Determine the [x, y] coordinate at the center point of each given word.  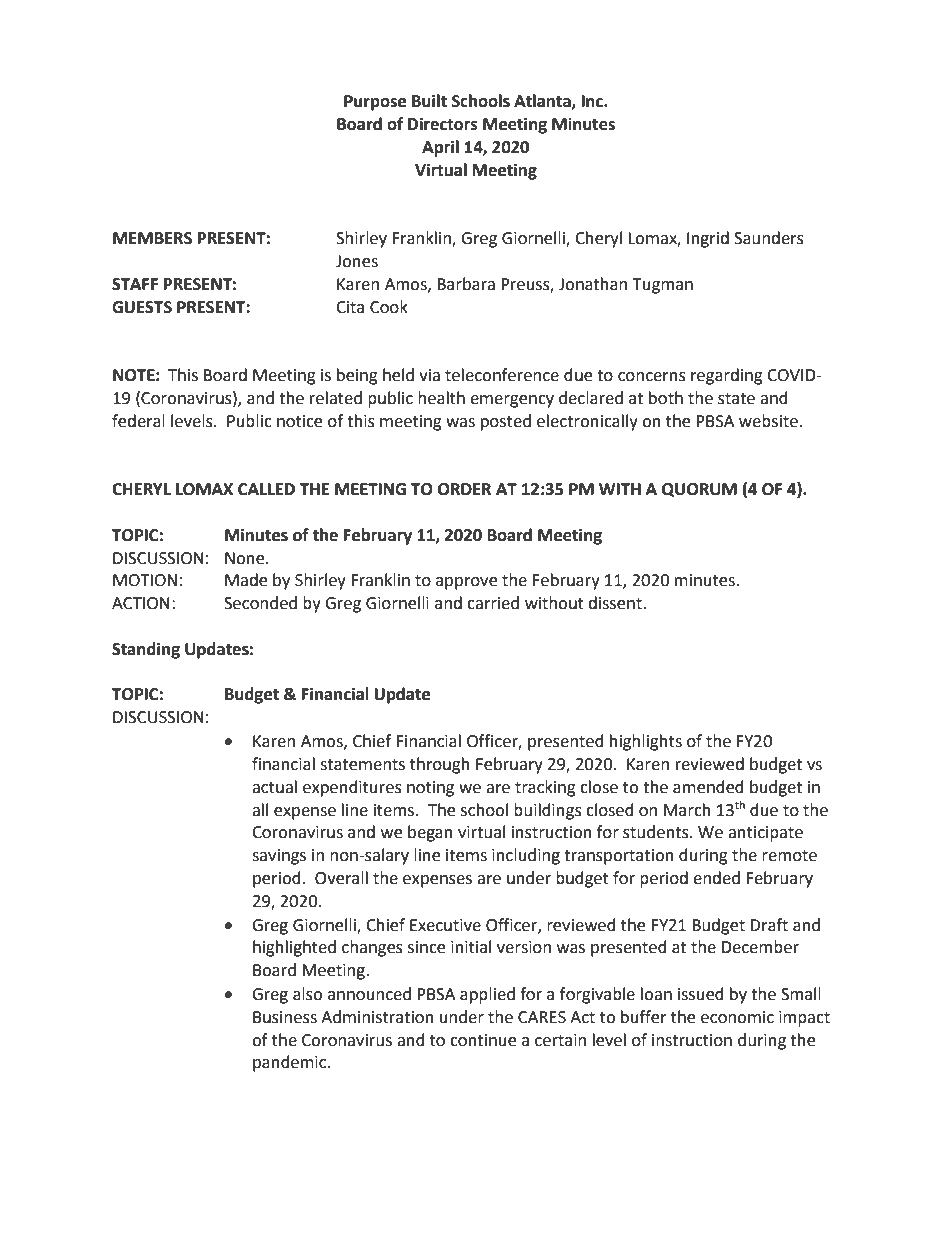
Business [285, 1017]
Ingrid [708, 239]
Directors [443, 124]
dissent [616, 603]
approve [466, 583]
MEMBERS [152, 238]
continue [483, 1040]
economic [737, 1017]
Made [246, 580]
